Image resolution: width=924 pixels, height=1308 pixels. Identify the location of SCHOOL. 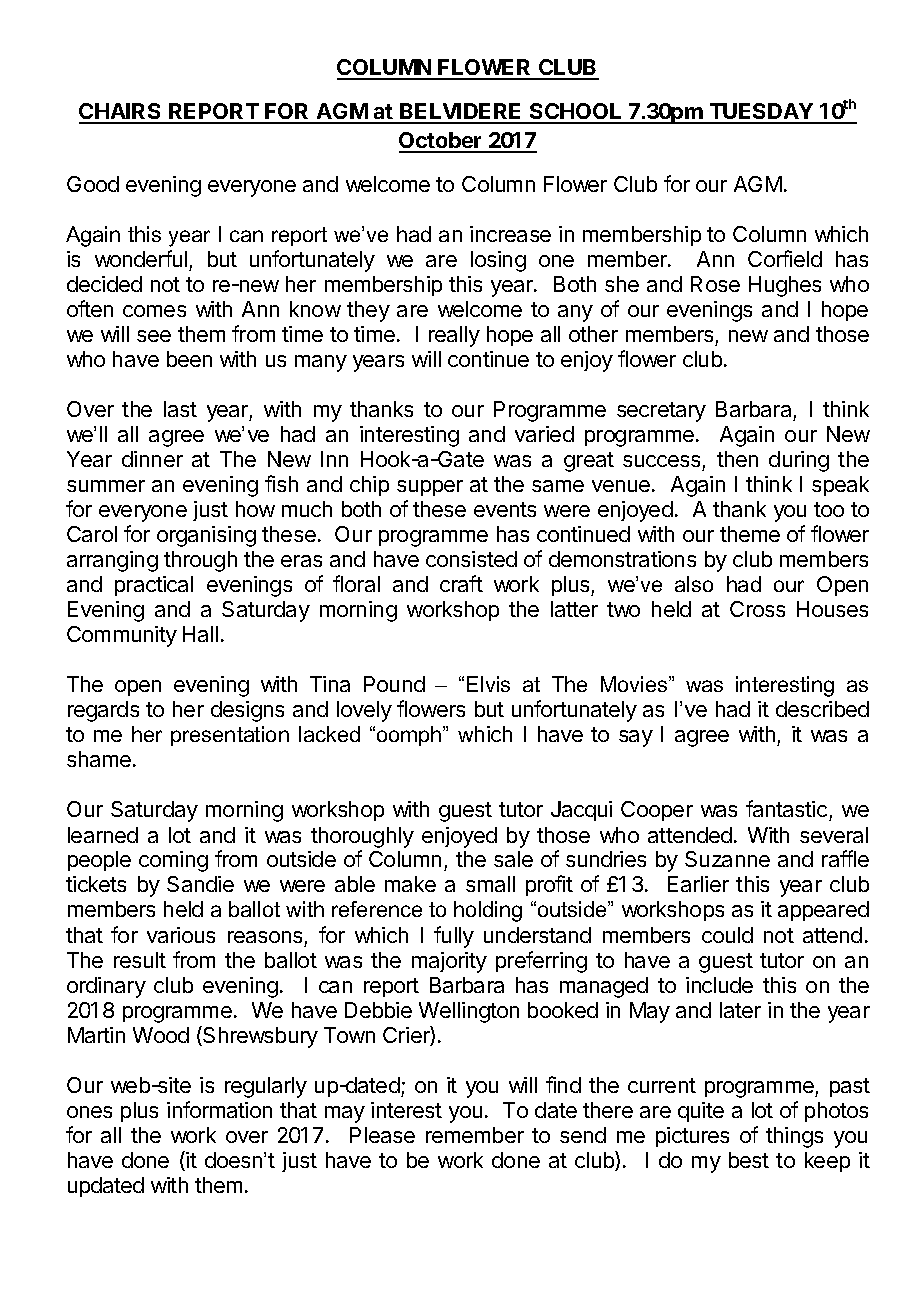
(576, 113).
